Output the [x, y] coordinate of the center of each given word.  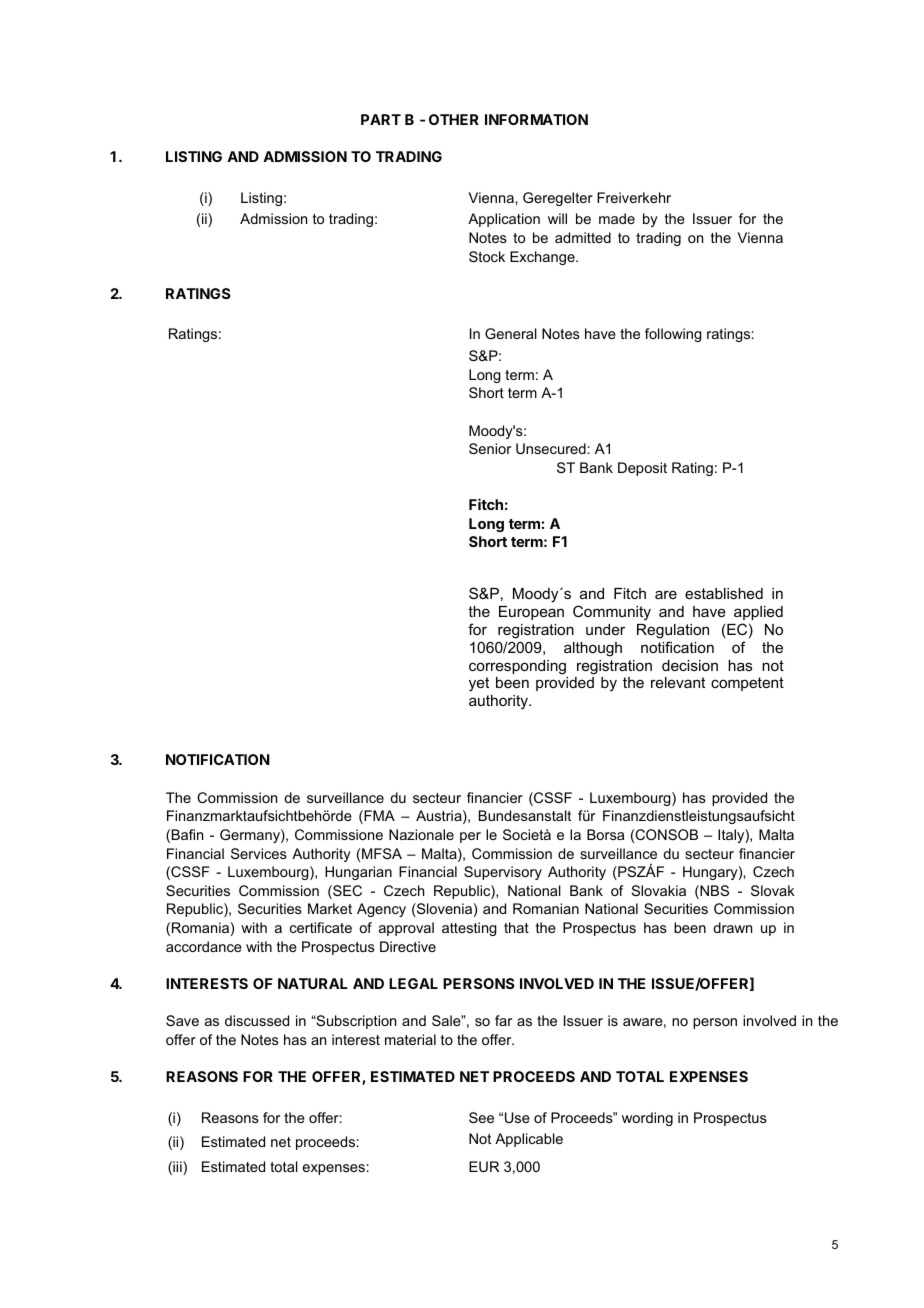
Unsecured [551, 448]
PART [381, 119]
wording [647, 1119]
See [481, 1117]
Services [259, 853]
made [617, 218]
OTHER [454, 119]
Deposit [642, 469]
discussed [257, 1020]
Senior [490, 448]
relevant [678, 682]
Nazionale [421, 834]
